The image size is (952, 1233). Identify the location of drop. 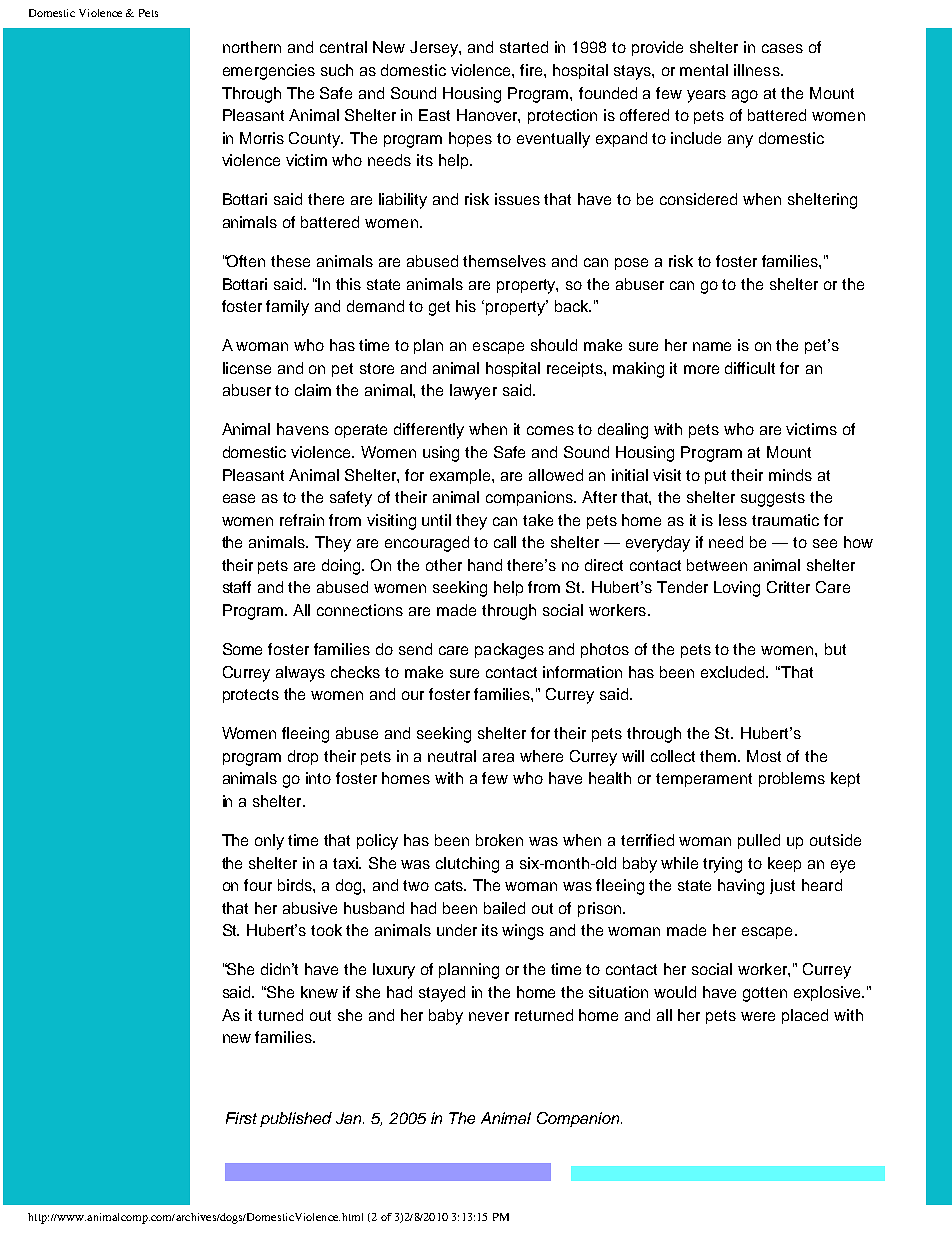
(303, 757).
